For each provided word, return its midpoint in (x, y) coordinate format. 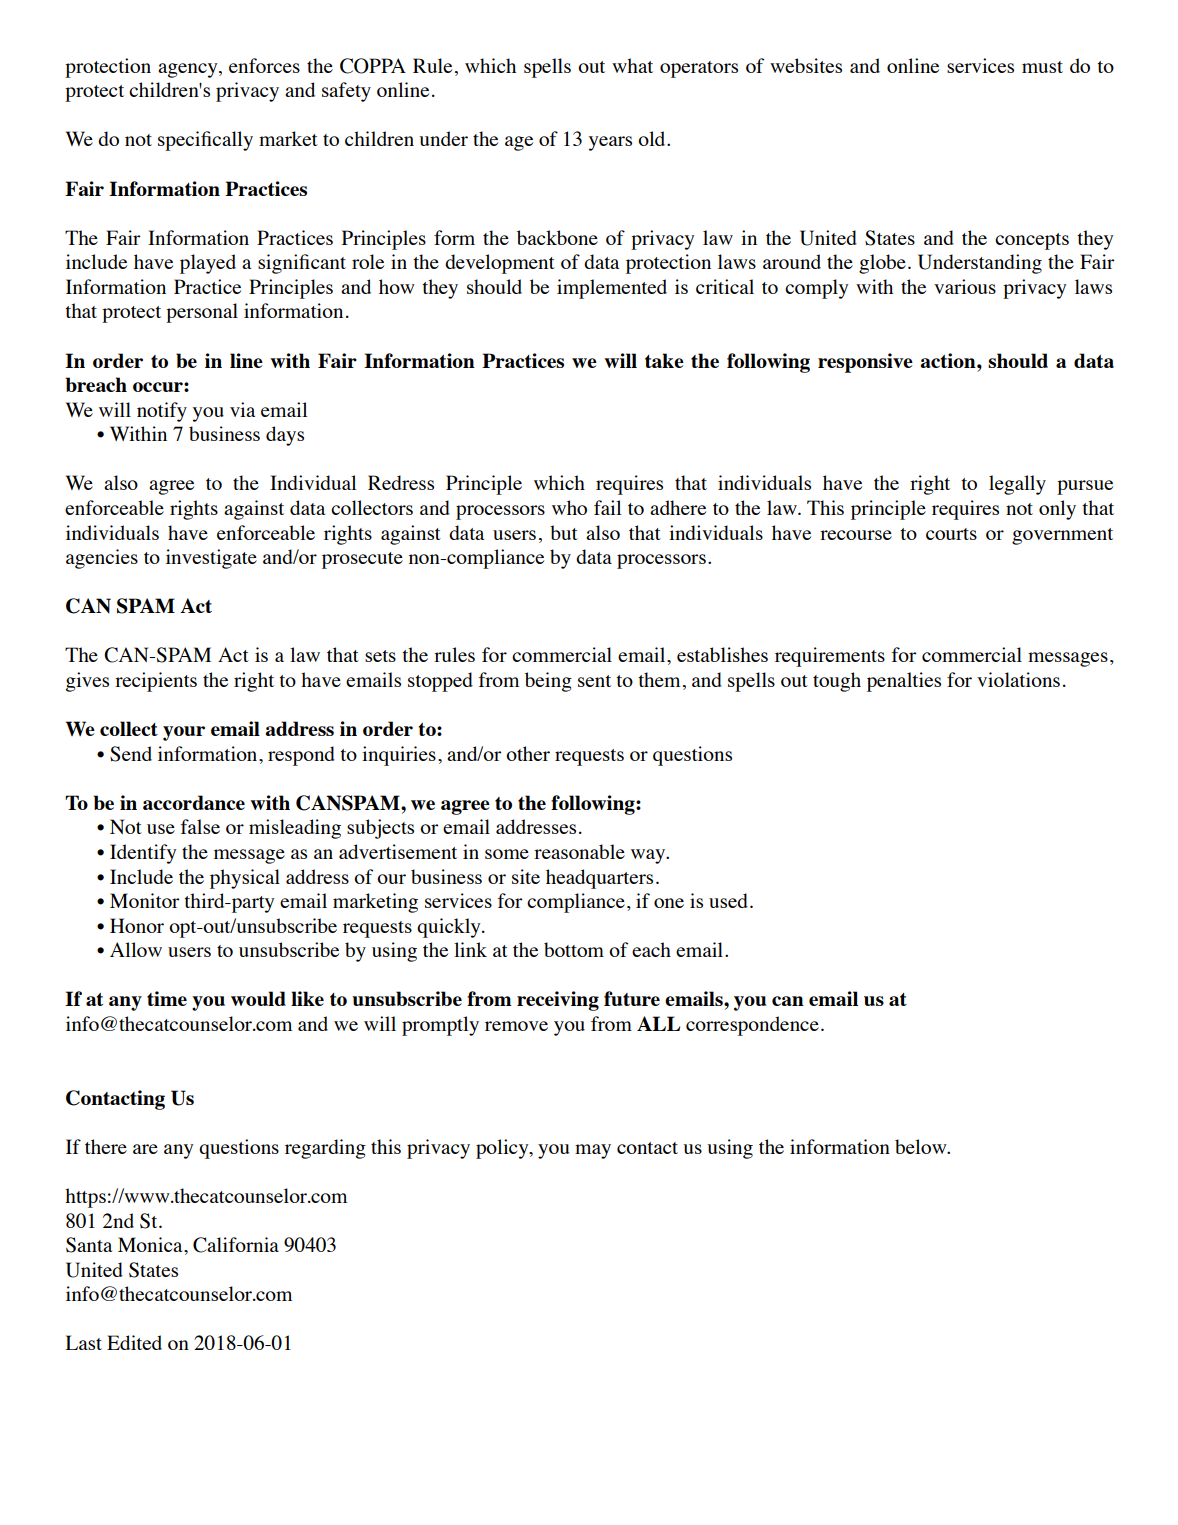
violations (1018, 679)
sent (594, 681)
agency (189, 70)
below (922, 1146)
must (1042, 67)
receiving (558, 1001)
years (610, 143)
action (949, 360)
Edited (134, 1342)
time (167, 998)
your (184, 733)
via (242, 409)
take (664, 360)
